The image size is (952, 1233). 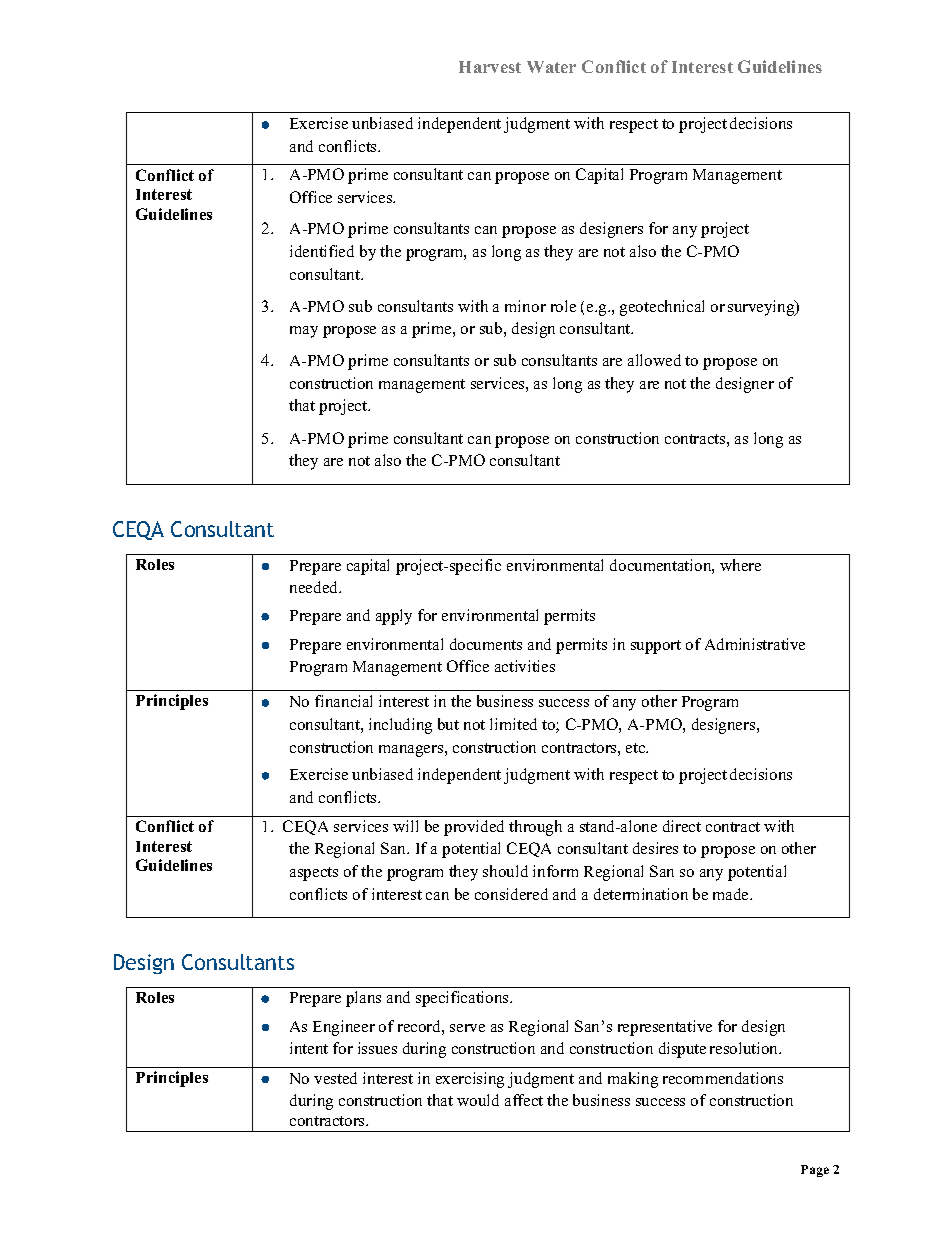 What do you see at coordinates (551, 67) in the screenshot?
I see `Water` at bounding box center [551, 67].
